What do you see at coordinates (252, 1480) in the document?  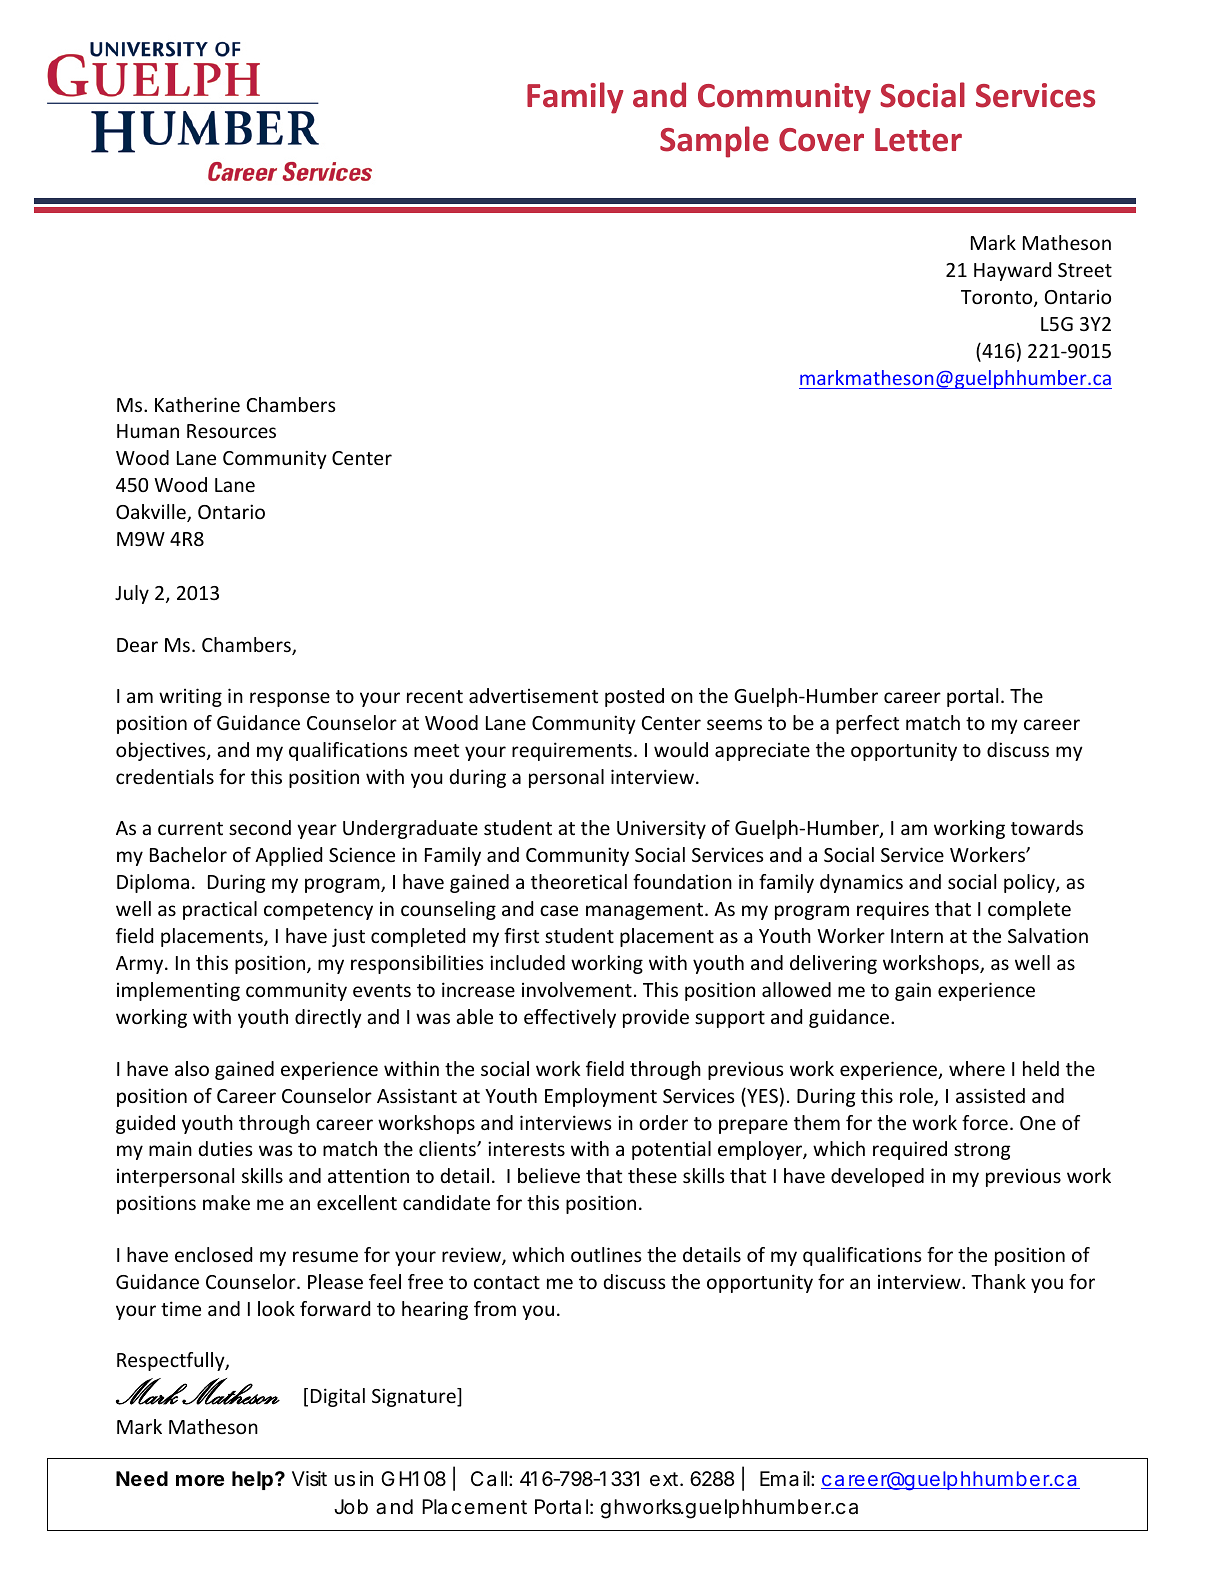 I see `help` at bounding box center [252, 1480].
